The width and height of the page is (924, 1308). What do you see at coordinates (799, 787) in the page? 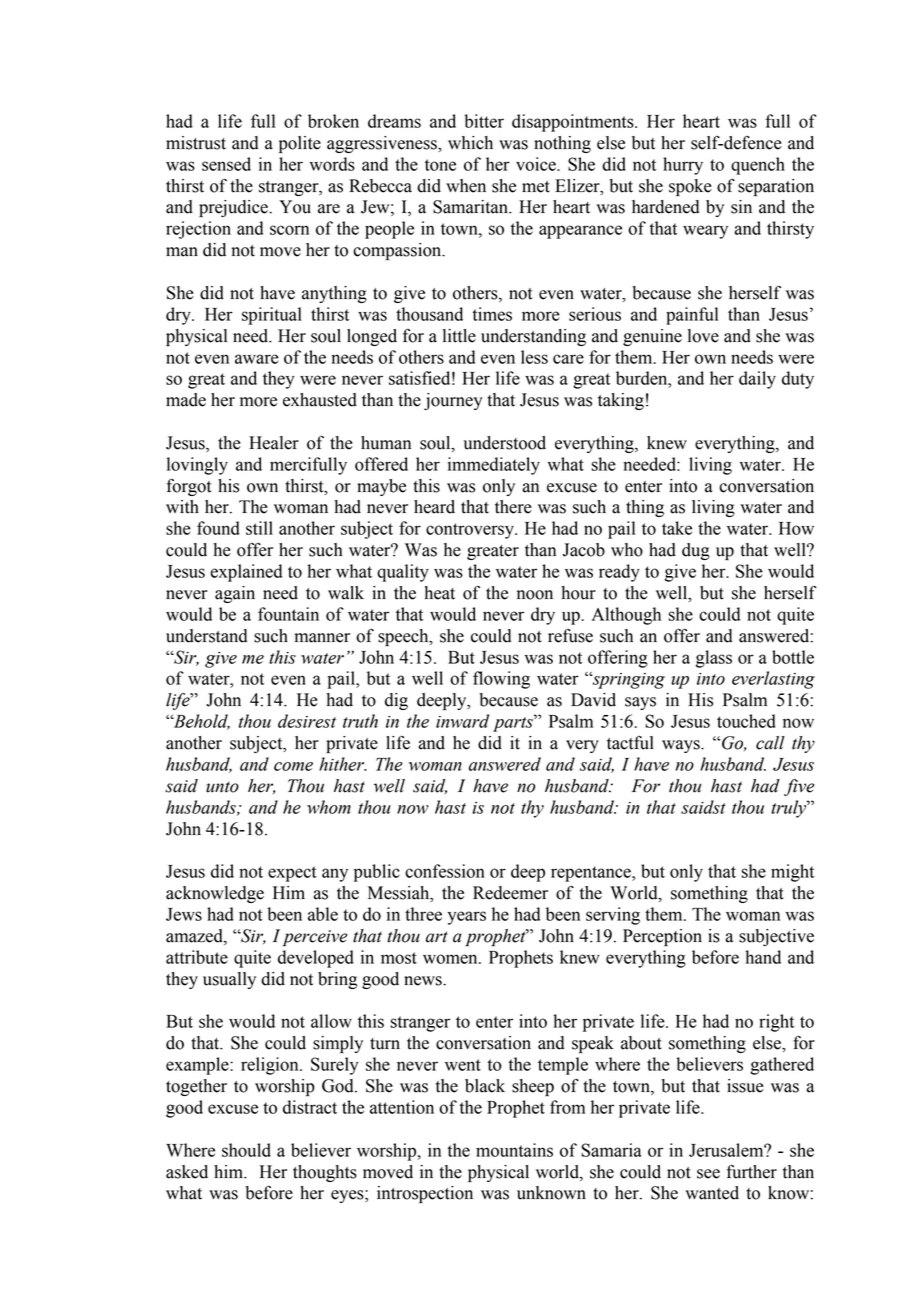
I see `five` at bounding box center [799, 787].
